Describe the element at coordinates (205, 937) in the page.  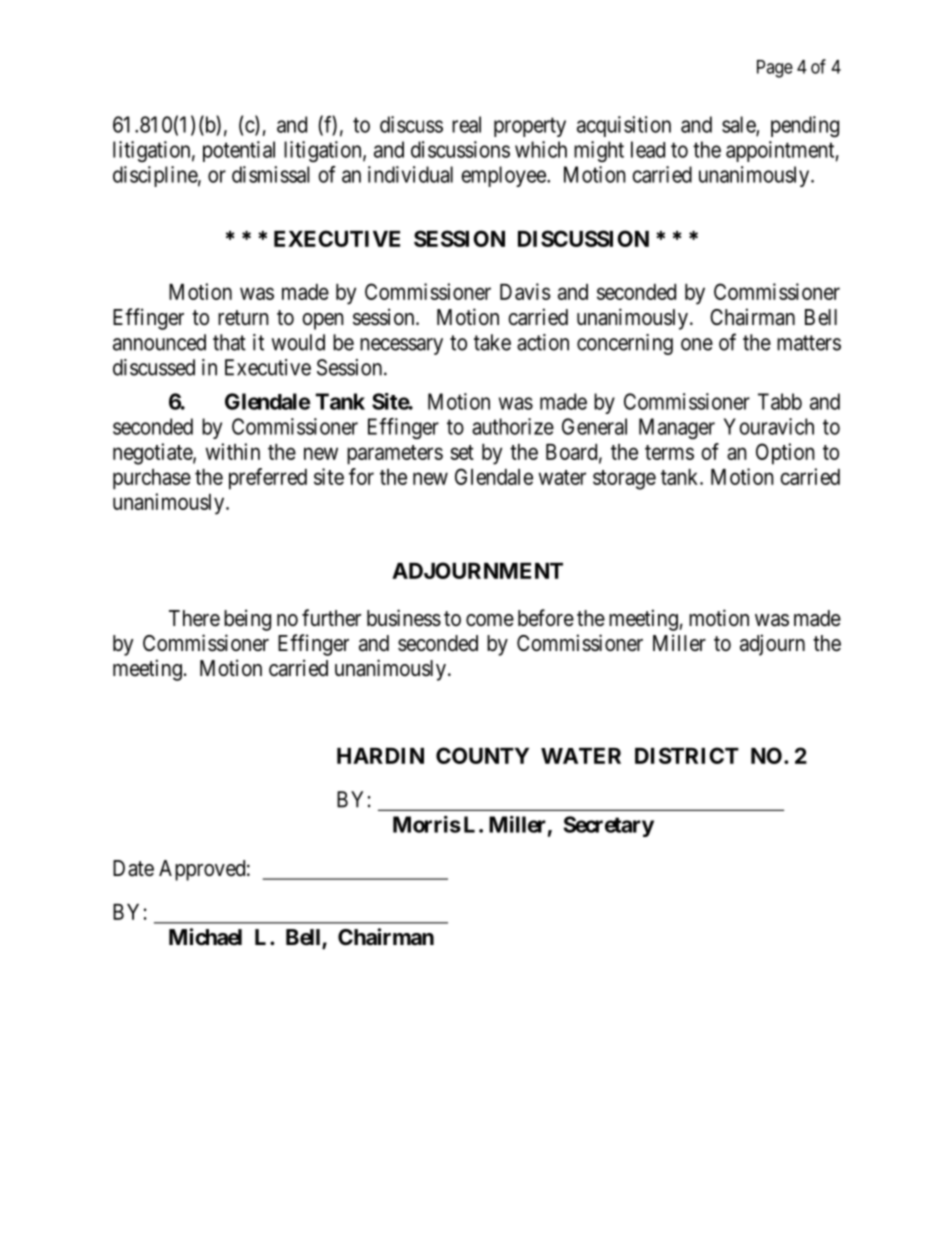
I see `Michael` at that location.
